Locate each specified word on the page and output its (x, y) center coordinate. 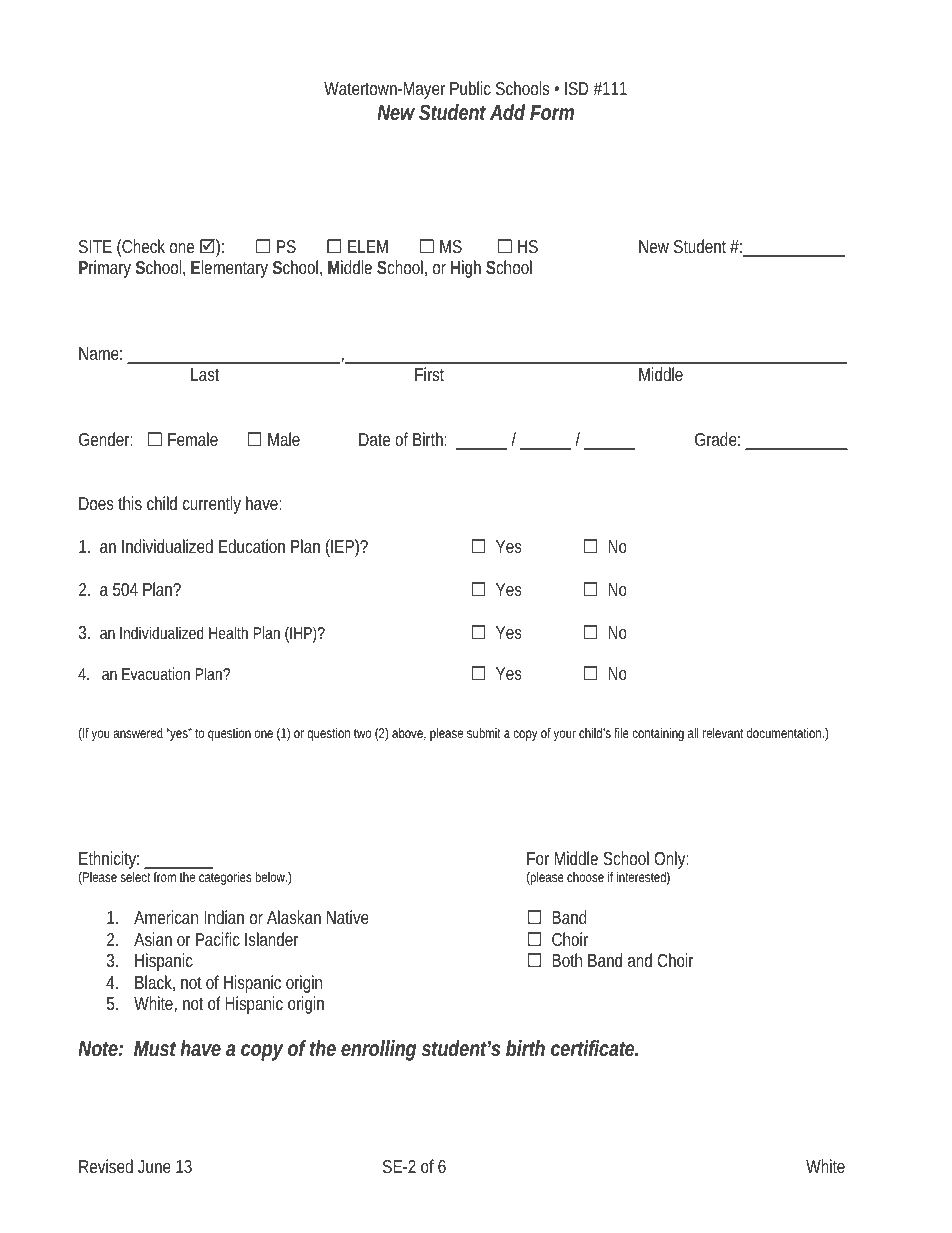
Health (228, 632)
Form (552, 113)
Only (671, 862)
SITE (95, 246)
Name (100, 353)
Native (348, 917)
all (693, 733)
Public (470, 88)
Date (374, 439)
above (409, 734)
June (154, 1166)
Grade (717, 439)
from (165, 877)
